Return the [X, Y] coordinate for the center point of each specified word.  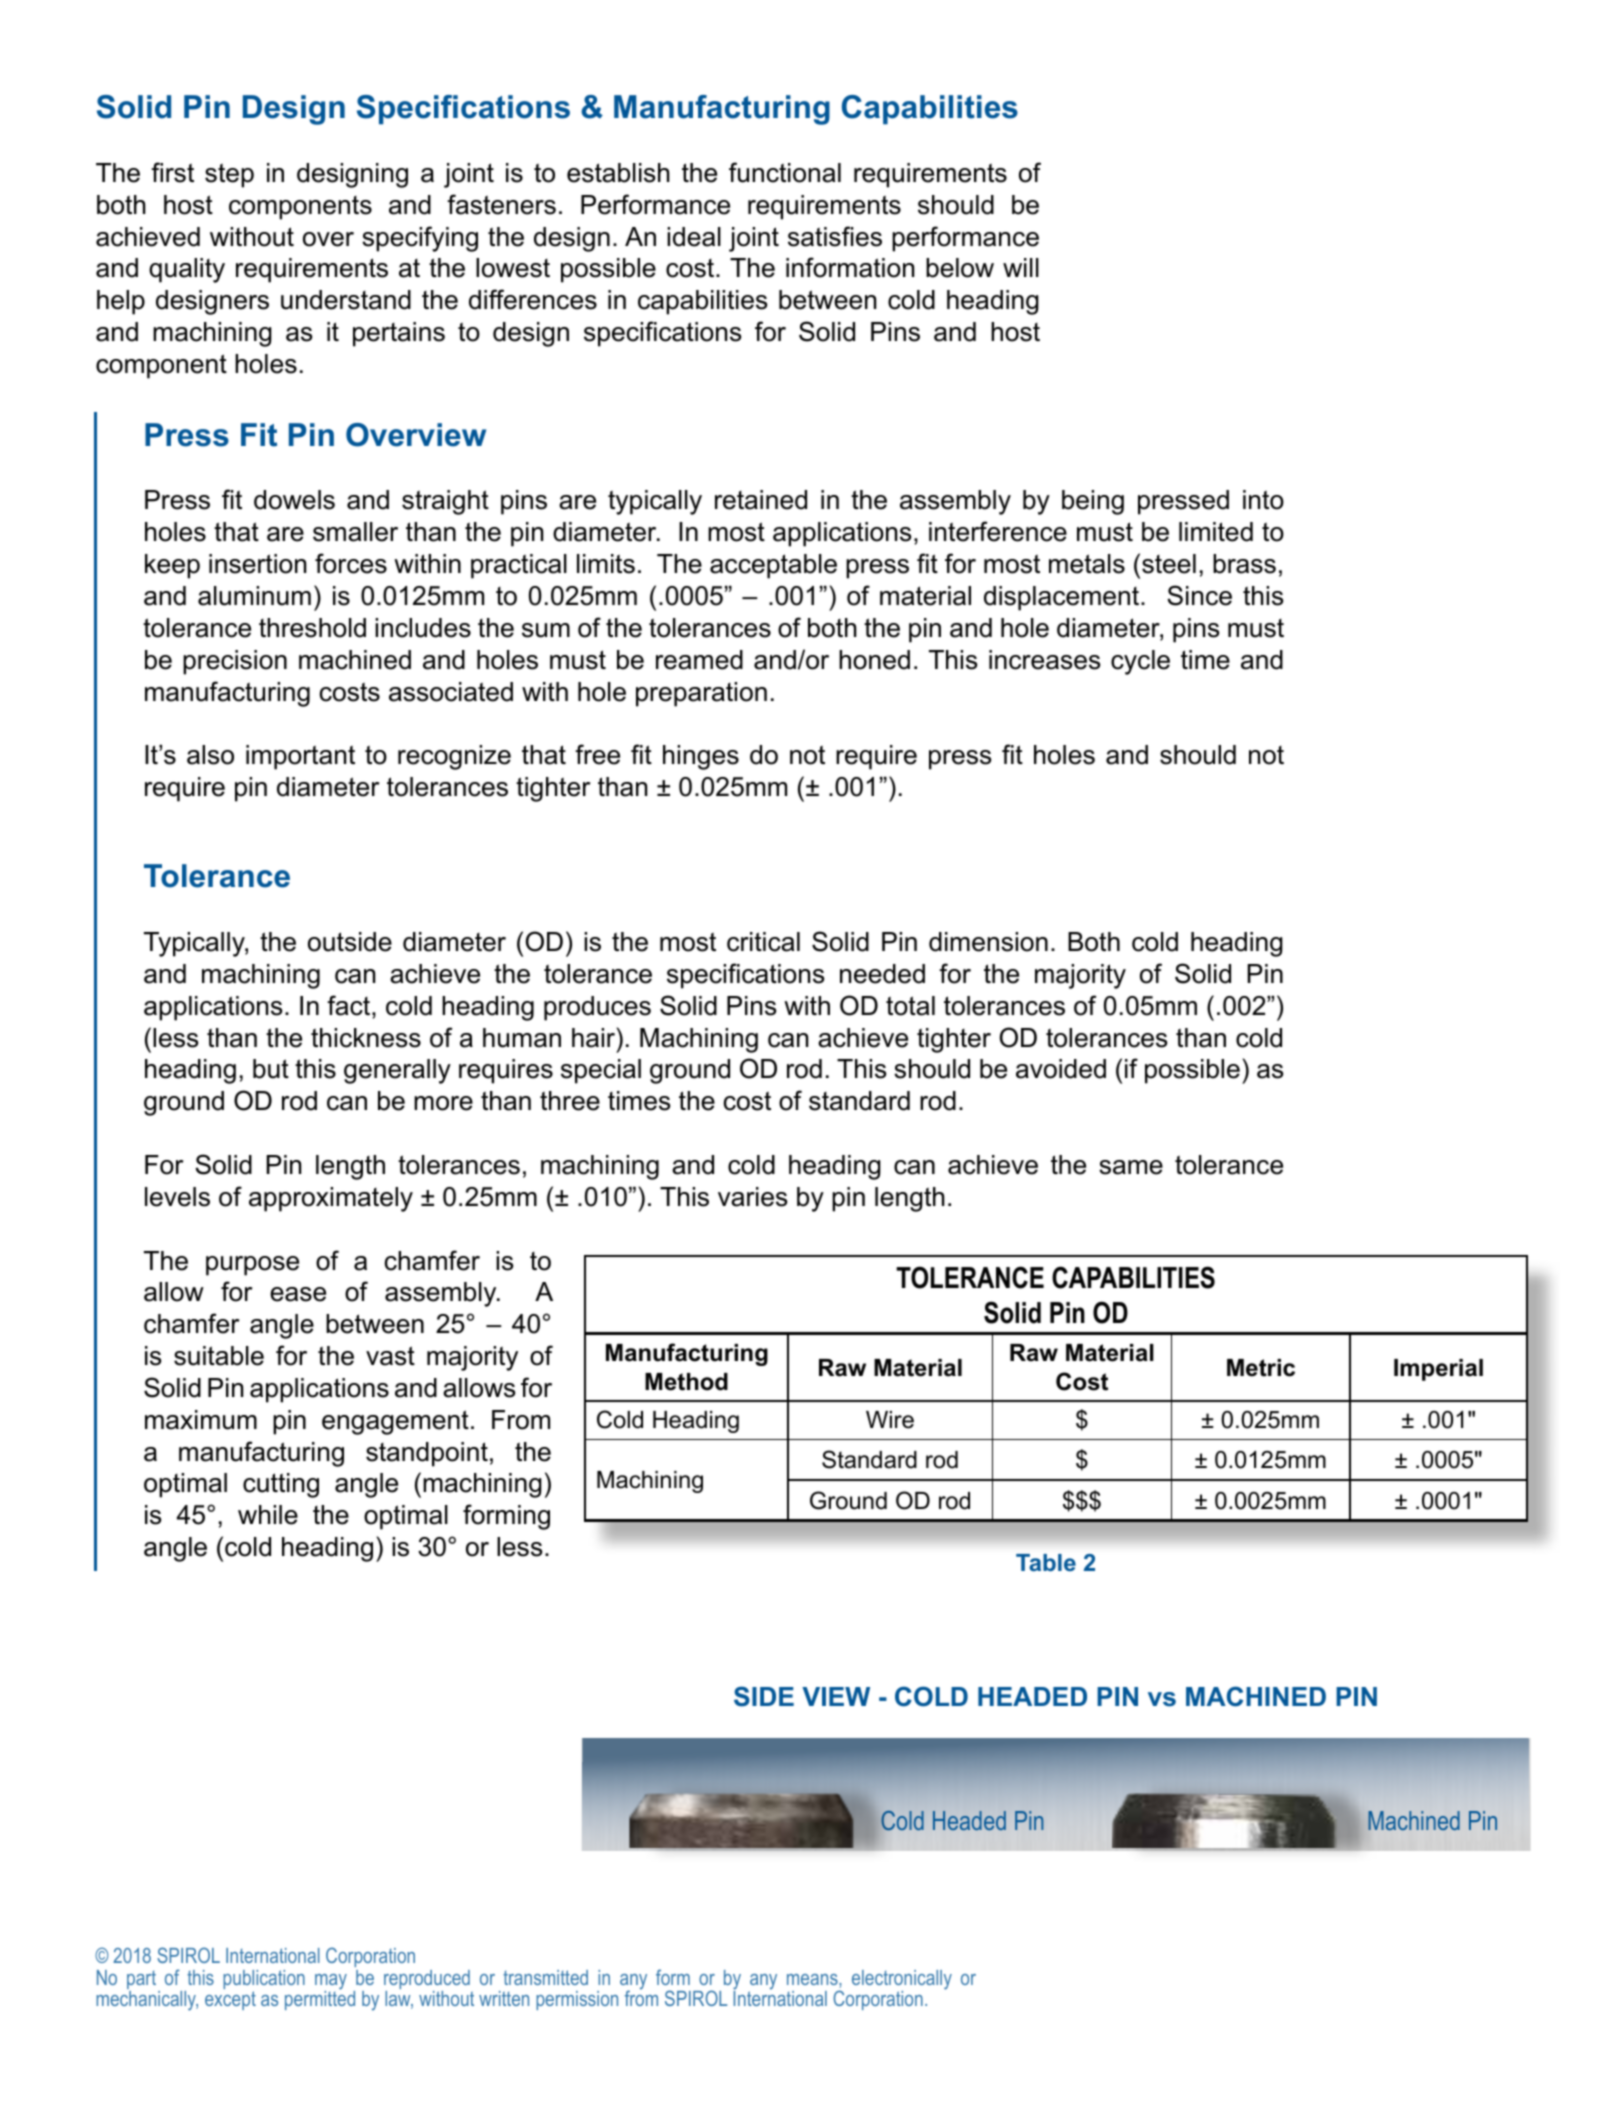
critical [763, 942]
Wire [890, 1420]
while [268, 1515]
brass [1244, 564]
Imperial [1438, 1370]
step [229, 175]
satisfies [835, 236]
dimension [988, 942]
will [1021, 267]
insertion [257, 564]
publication [264, 1981]
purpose [252, 1266]
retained [761, 500]
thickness [366, 1038]
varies [752, 1197]
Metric [1261, 1368]
